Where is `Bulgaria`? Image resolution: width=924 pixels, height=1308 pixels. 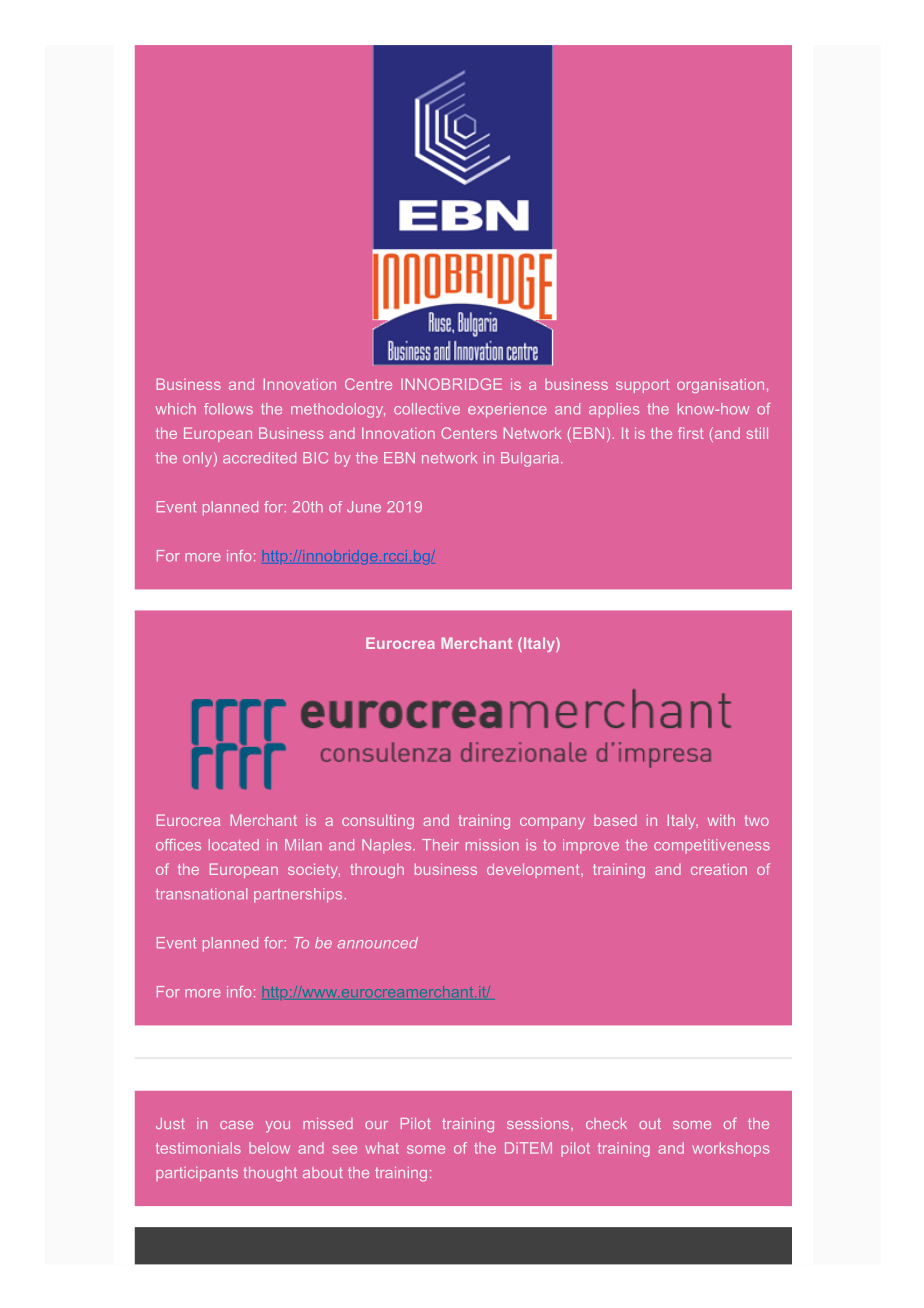
Bulgaria is located at coordinates (529, 459).
